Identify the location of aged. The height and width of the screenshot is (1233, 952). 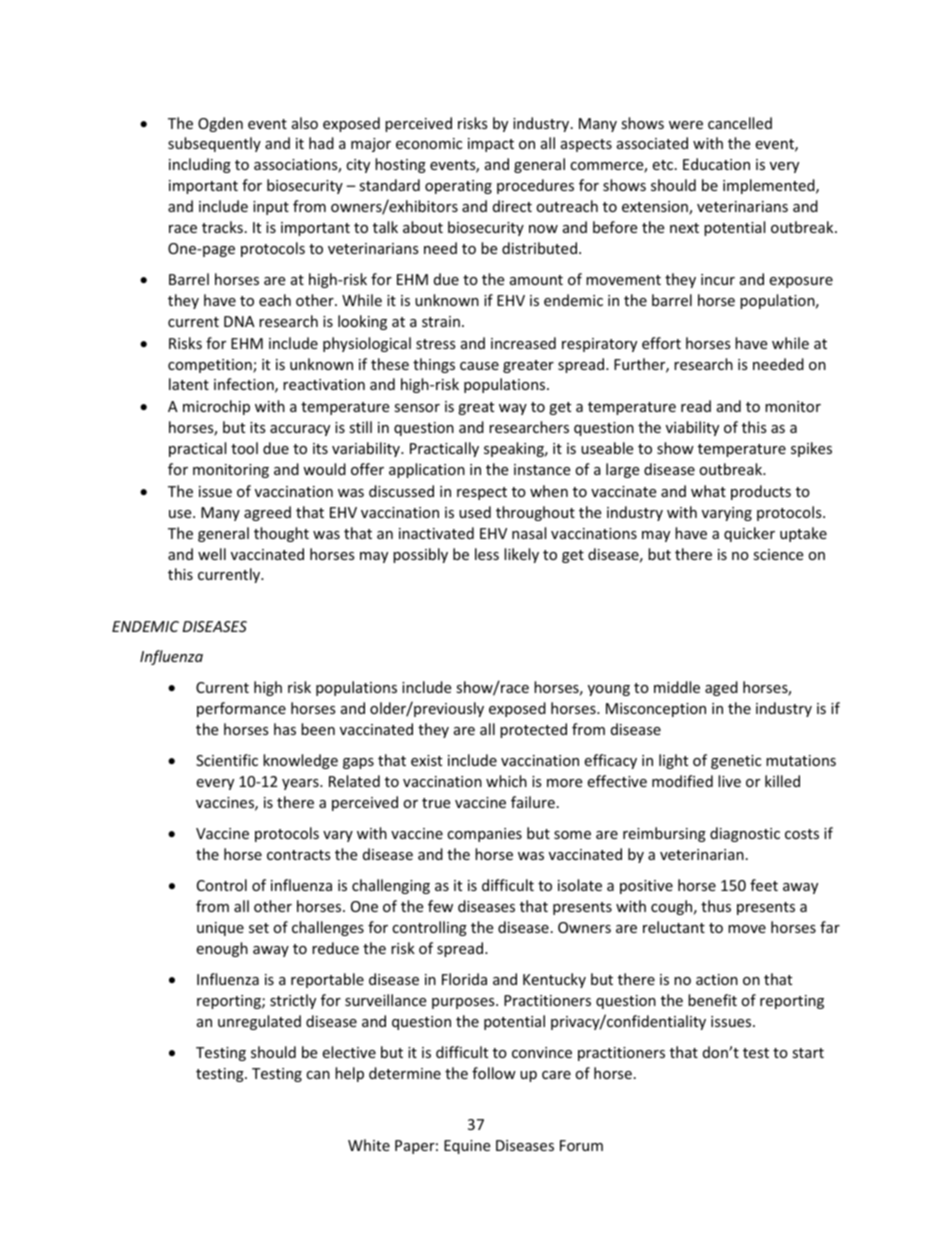
(721, 688).
